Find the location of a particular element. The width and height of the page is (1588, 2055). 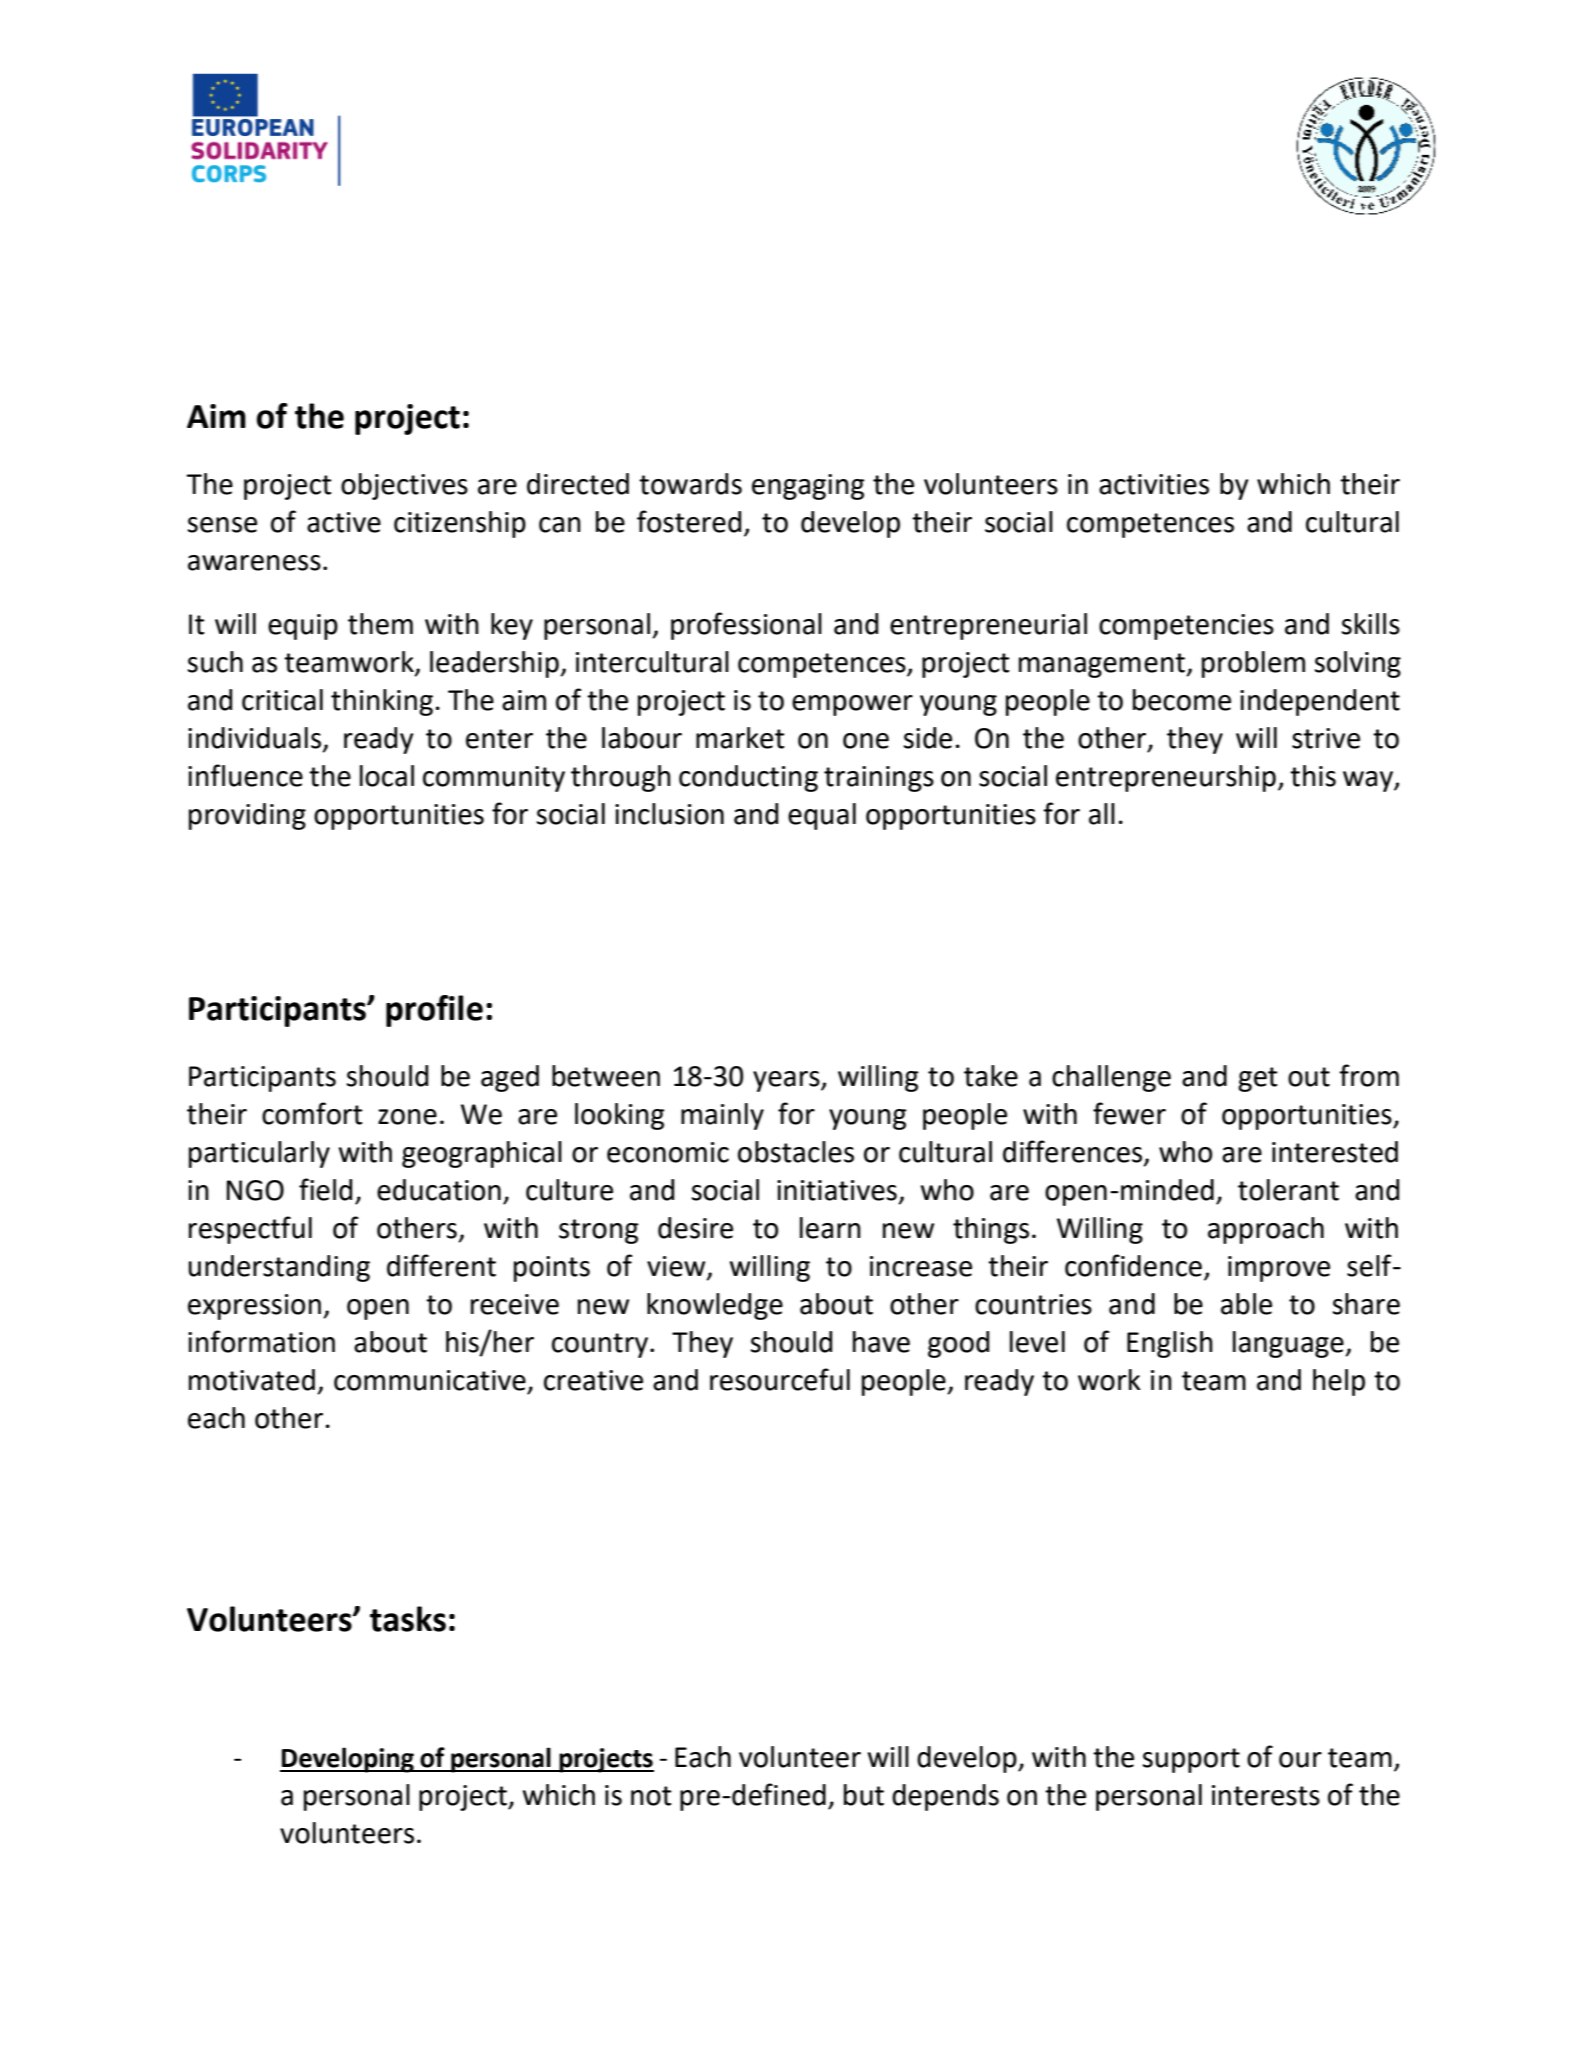

tasks is located at coordinates (408, 1619).
